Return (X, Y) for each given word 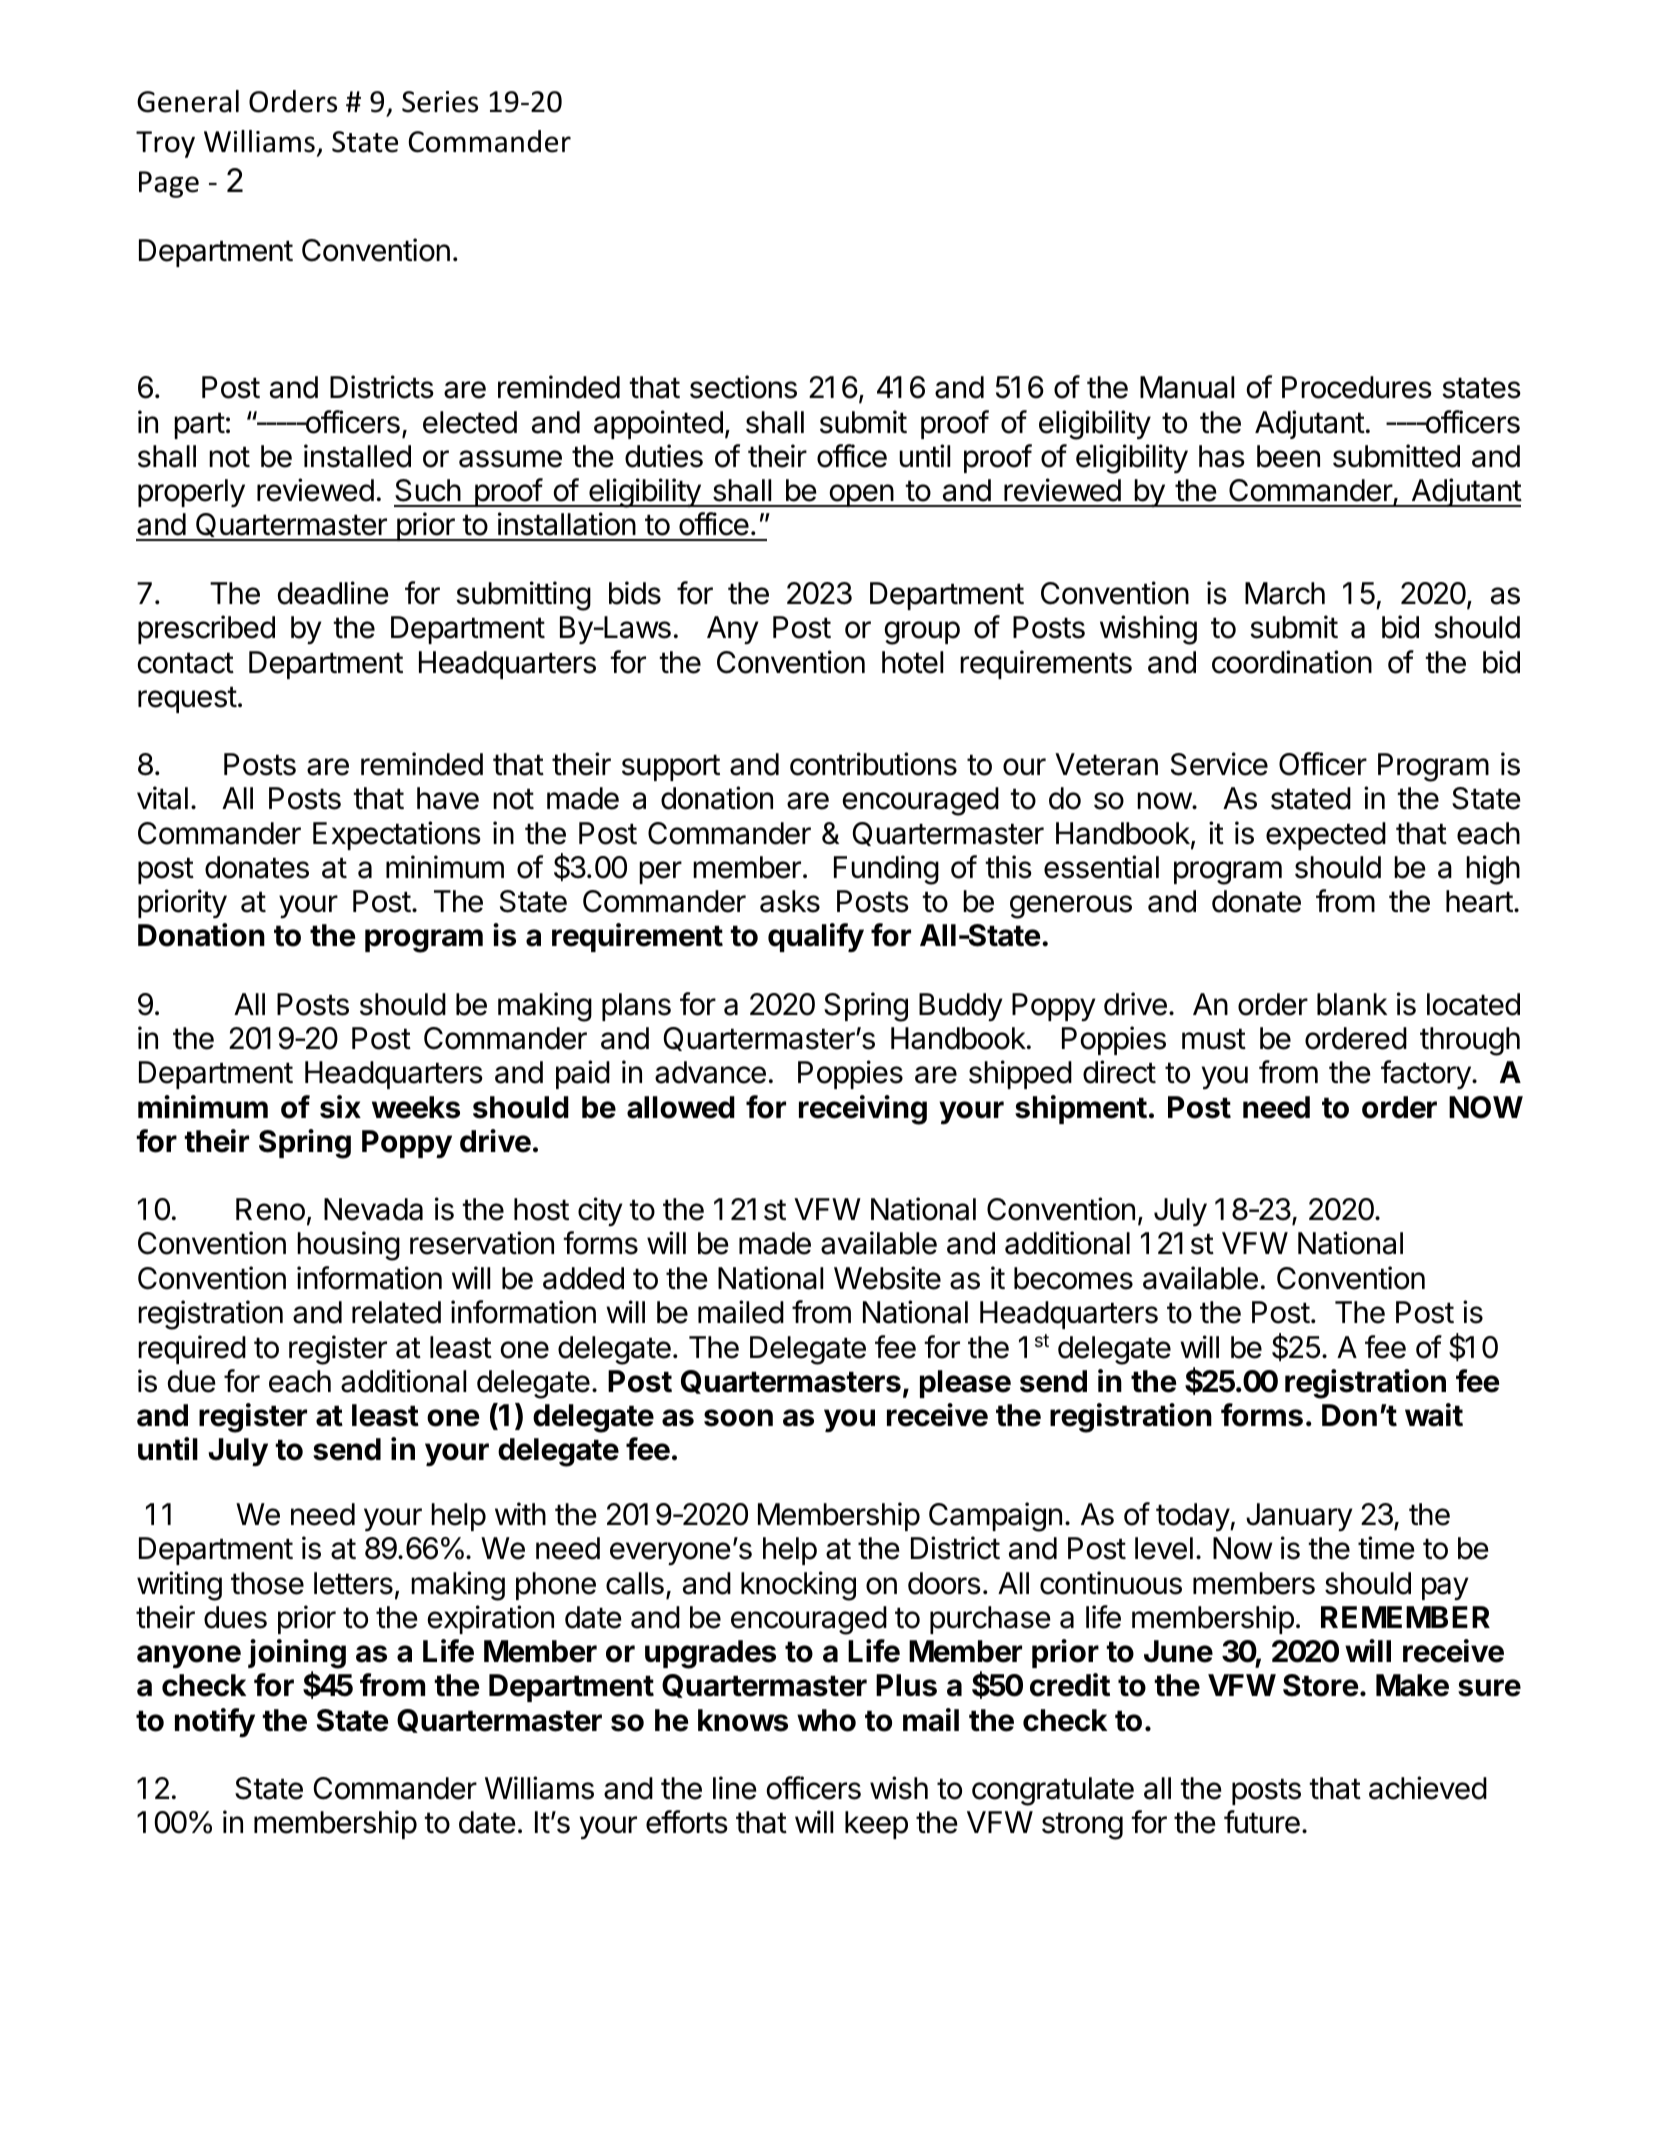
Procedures (1357, 387)
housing (348, 1246)
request (187, 699)
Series (440, 102)
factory (1426, 1074)
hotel (912, 662)
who (826, 1720)
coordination (1292, 662)
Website (887, 1278)
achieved (1428, 1788)
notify (215, 1722)
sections (743, 387)
